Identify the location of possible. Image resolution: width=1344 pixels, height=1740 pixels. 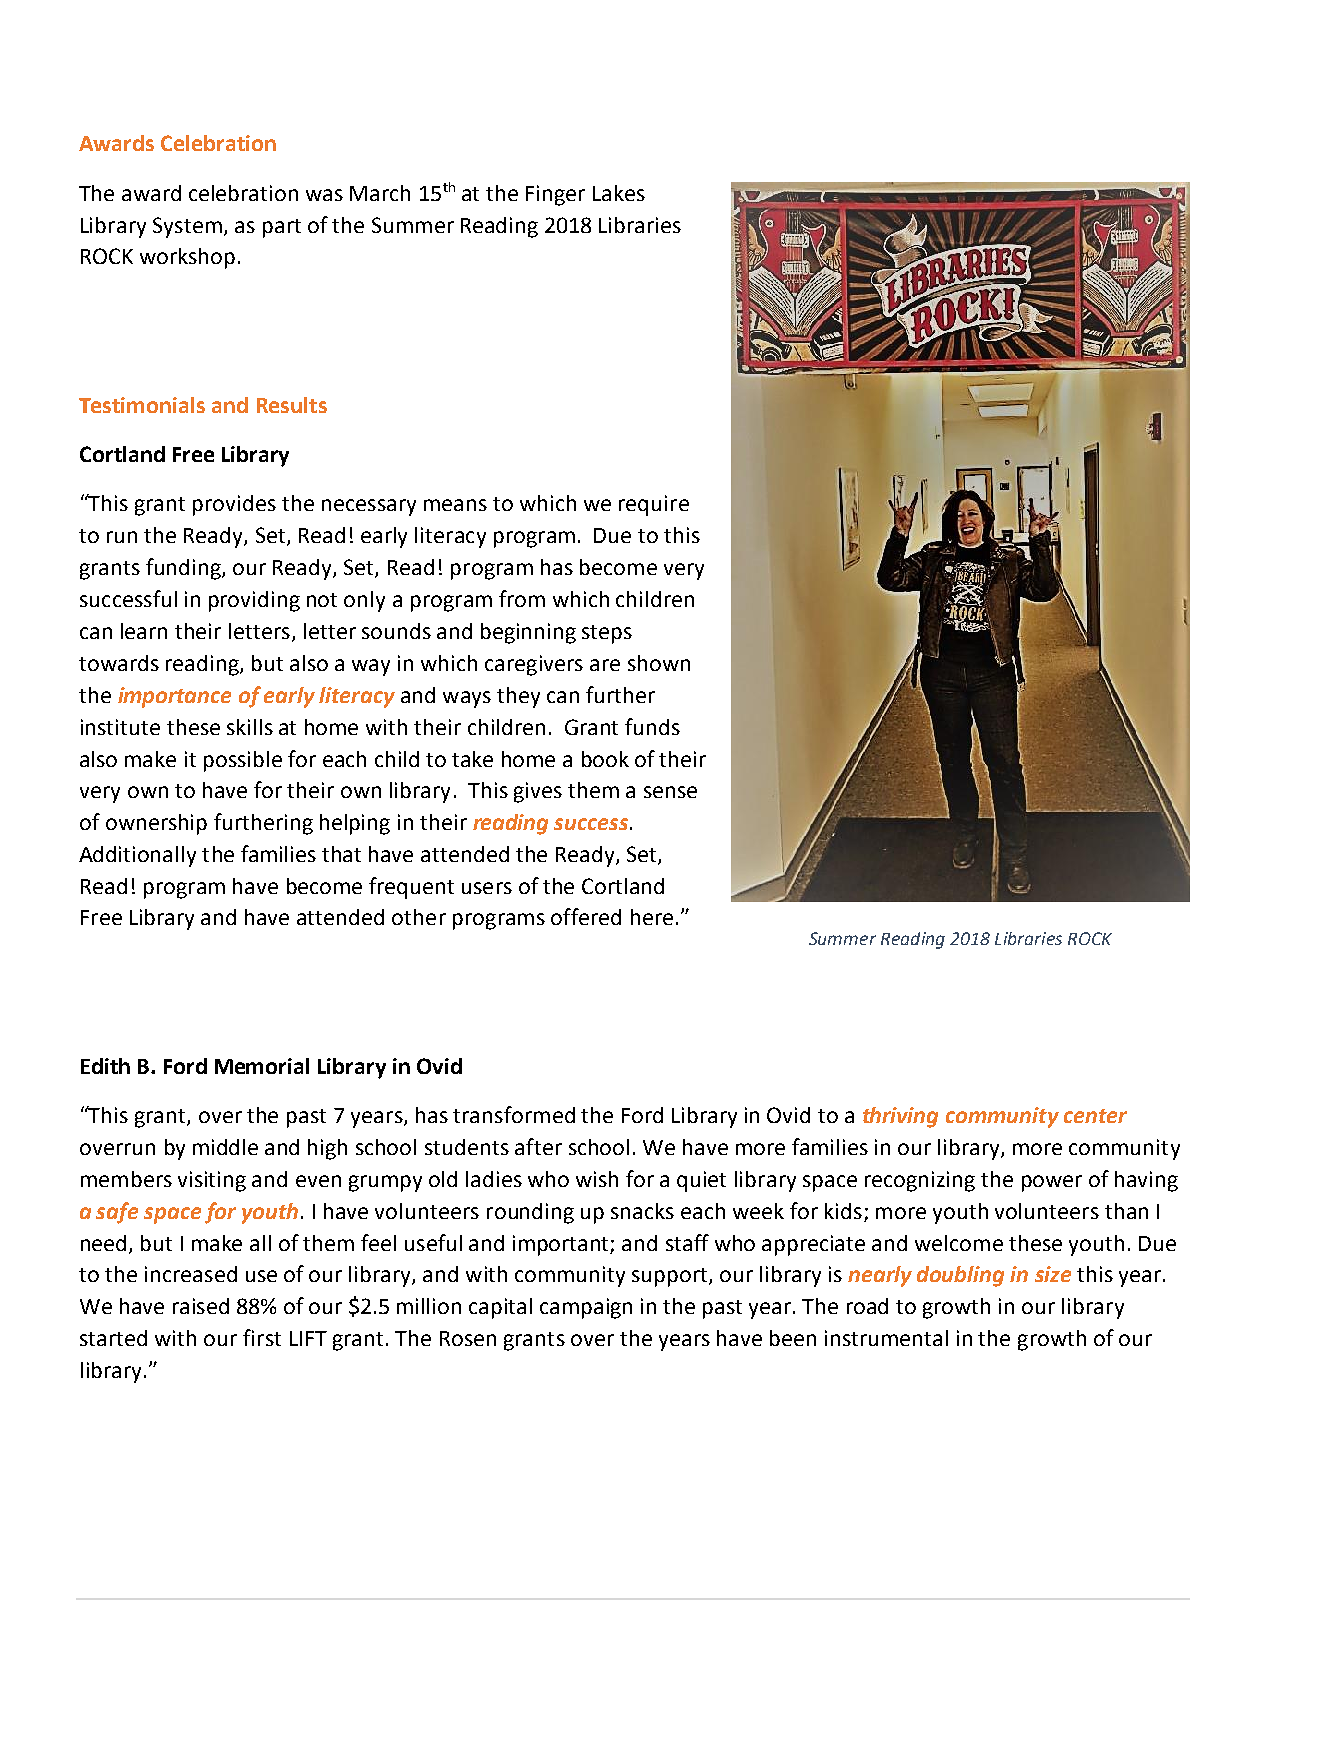
(243, 761).
